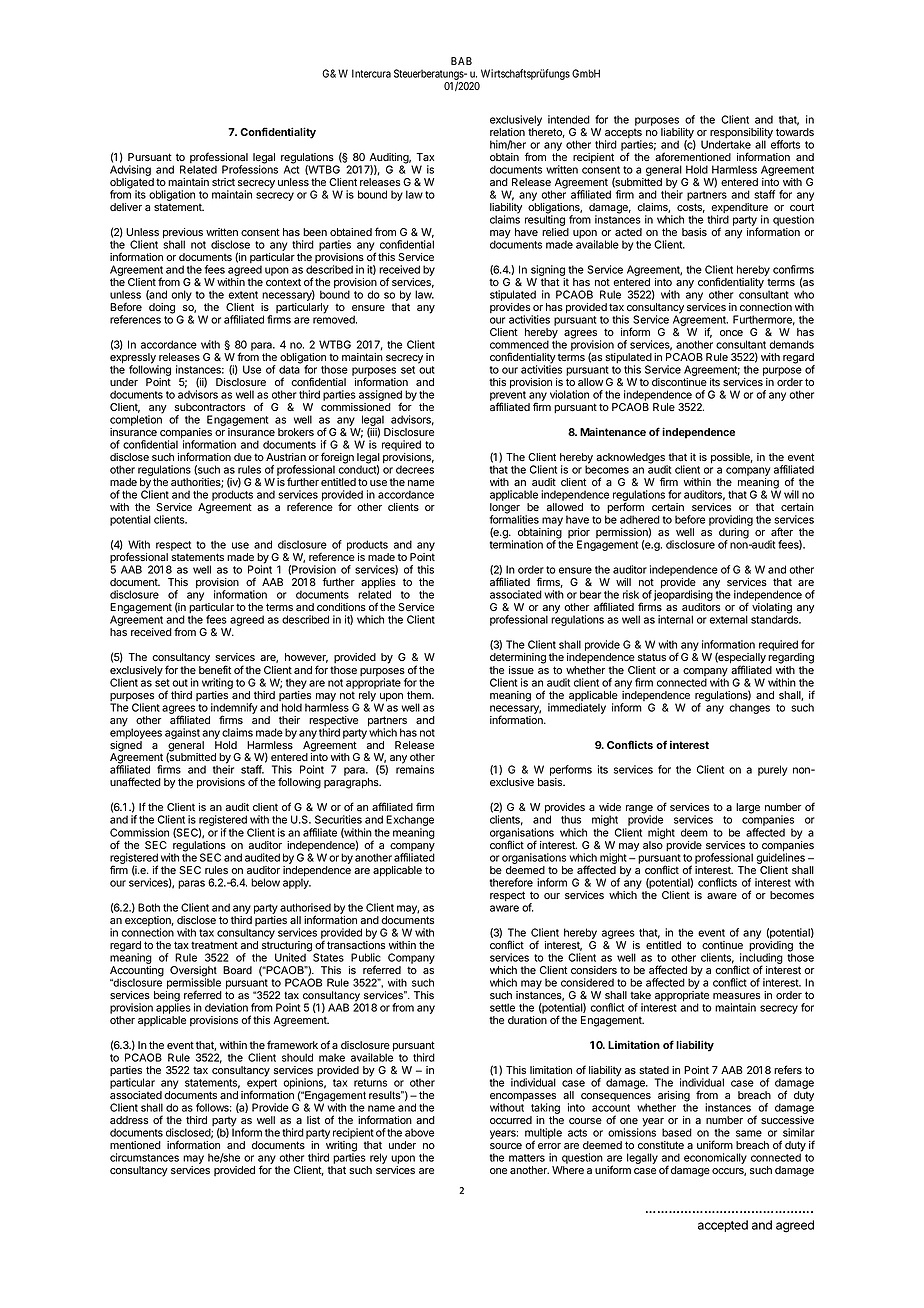 The image size is (924, 1308). I want to click on only, so click(181, 295).
